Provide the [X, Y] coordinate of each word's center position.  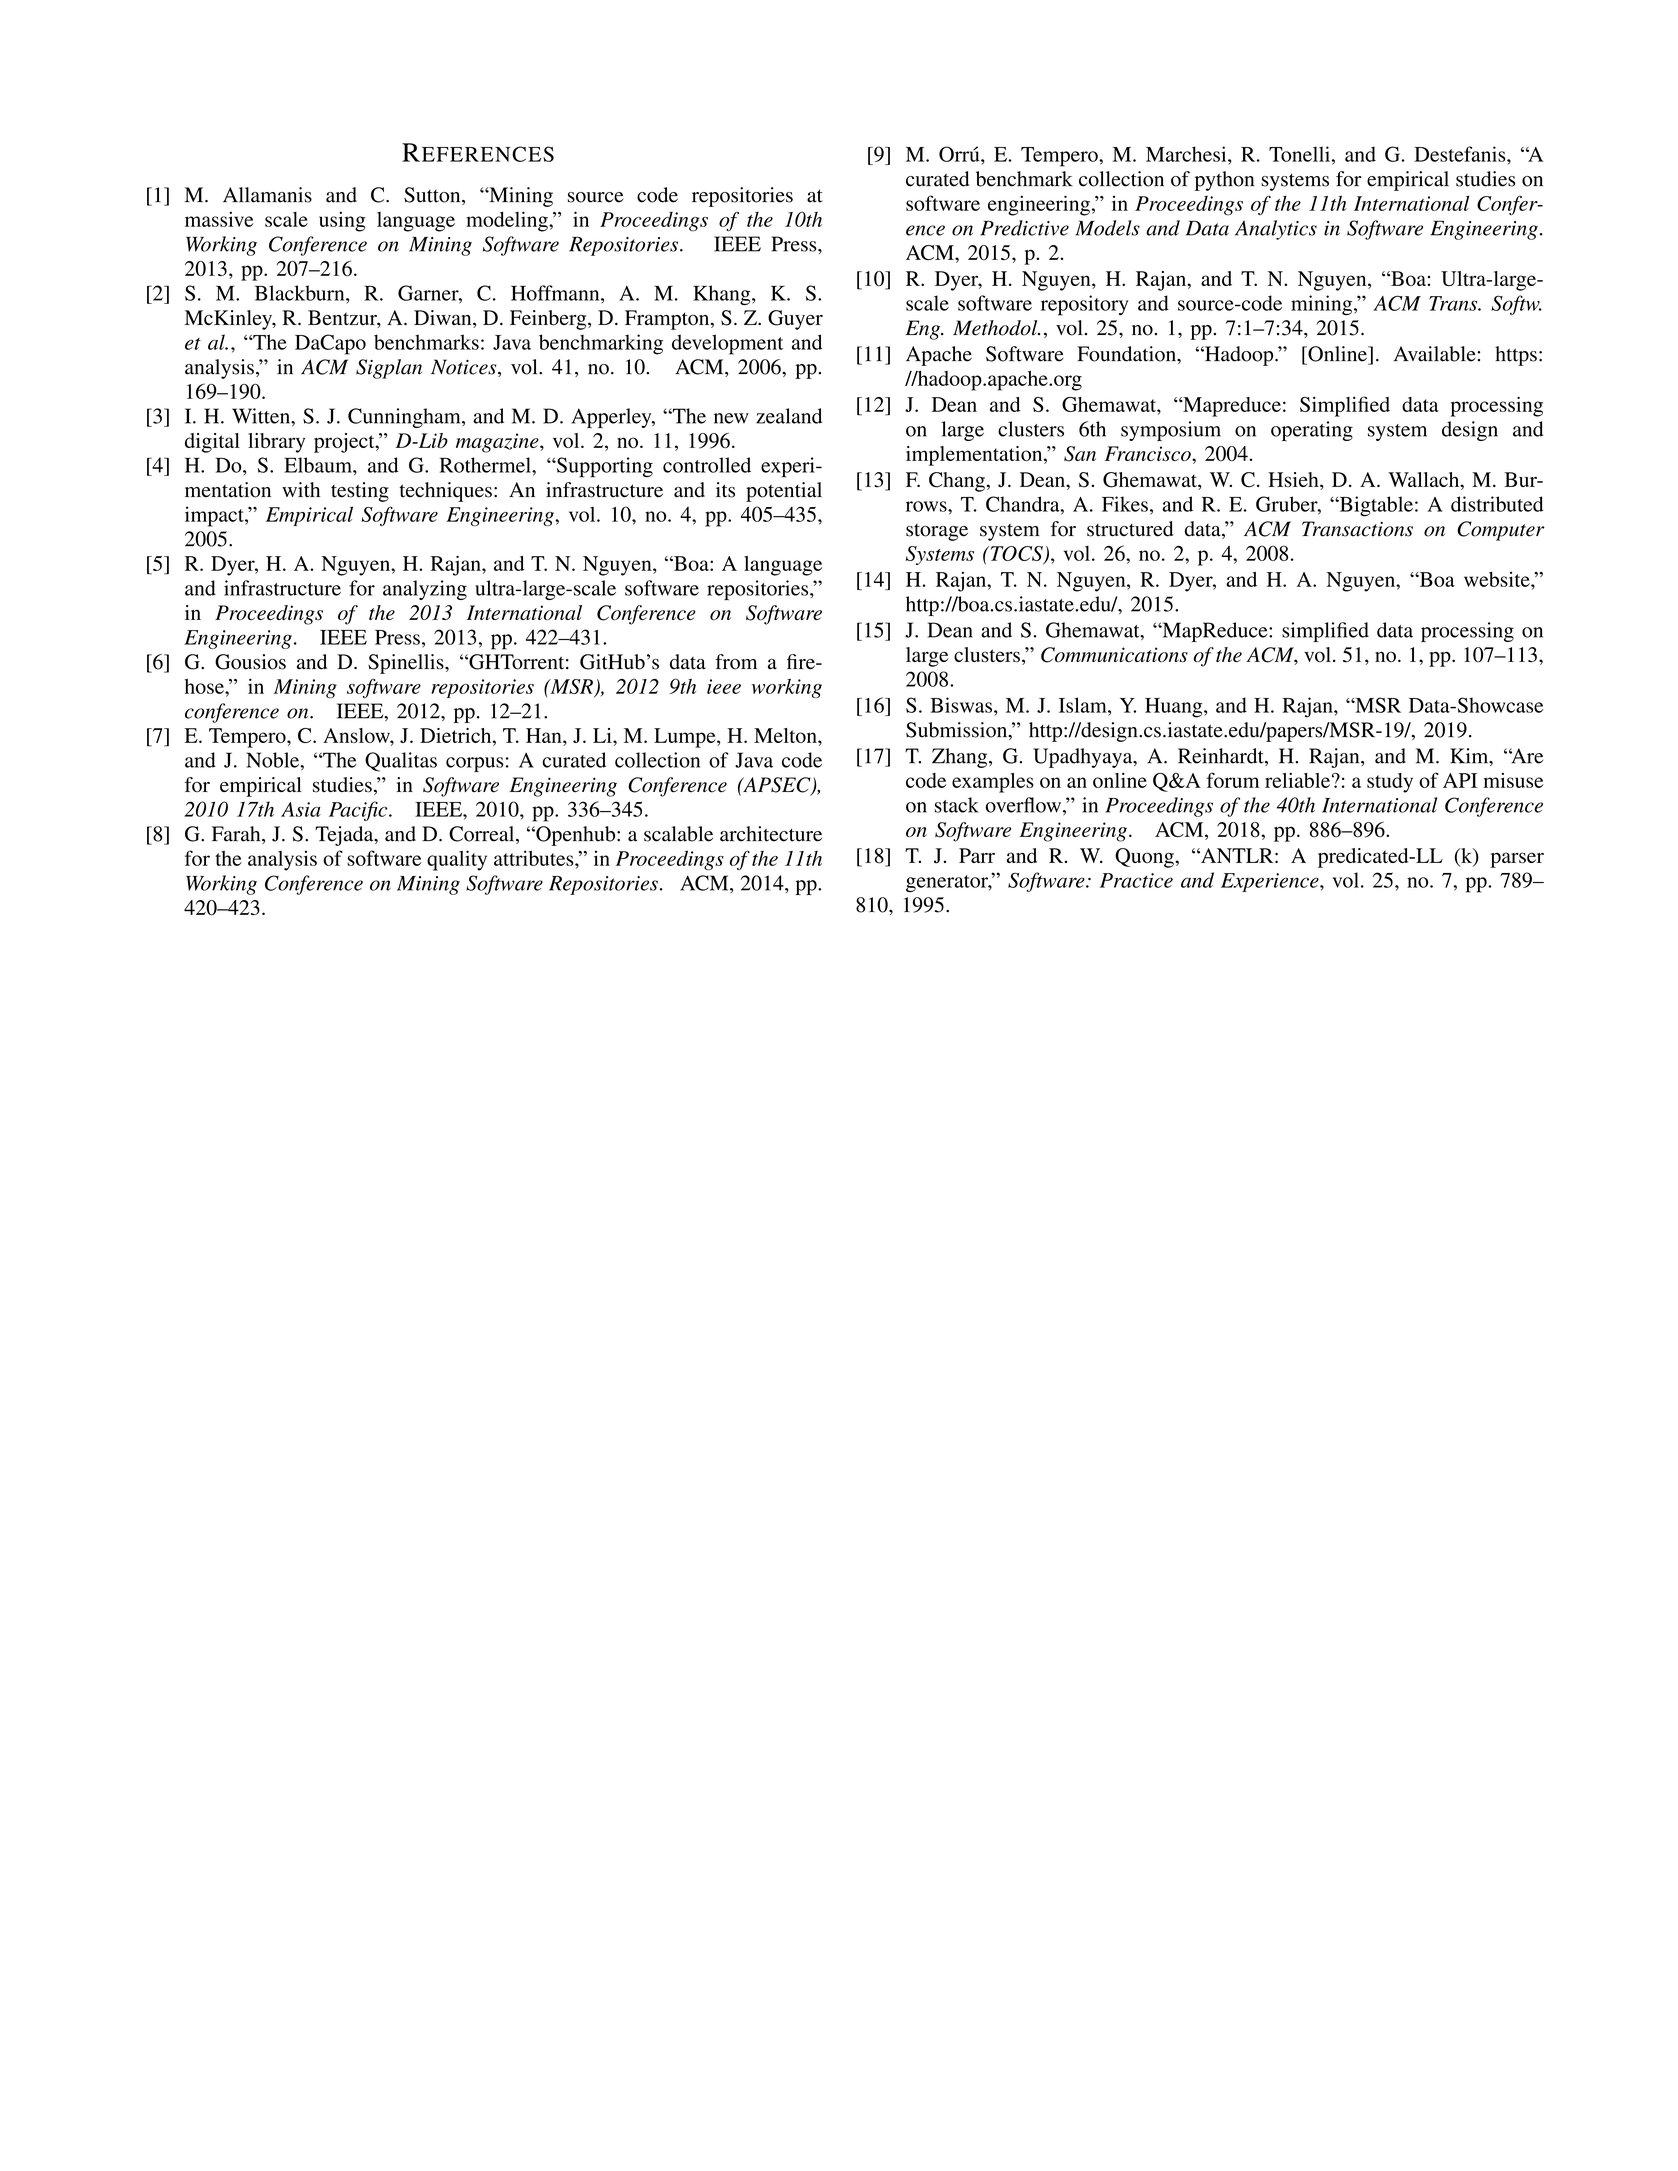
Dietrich [457, 735]
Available [1435, 354]
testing [360, 492]
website [1498, 579]
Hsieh [1294, 481]
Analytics [1276, 230]
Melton [786, 735]
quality [457, 860]
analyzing [425, 590]
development [727, 344]
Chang [957, 482]
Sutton [433, 196]
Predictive [1024, 228]
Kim [1470, 757]
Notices [465, 368]
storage [937, 532]
